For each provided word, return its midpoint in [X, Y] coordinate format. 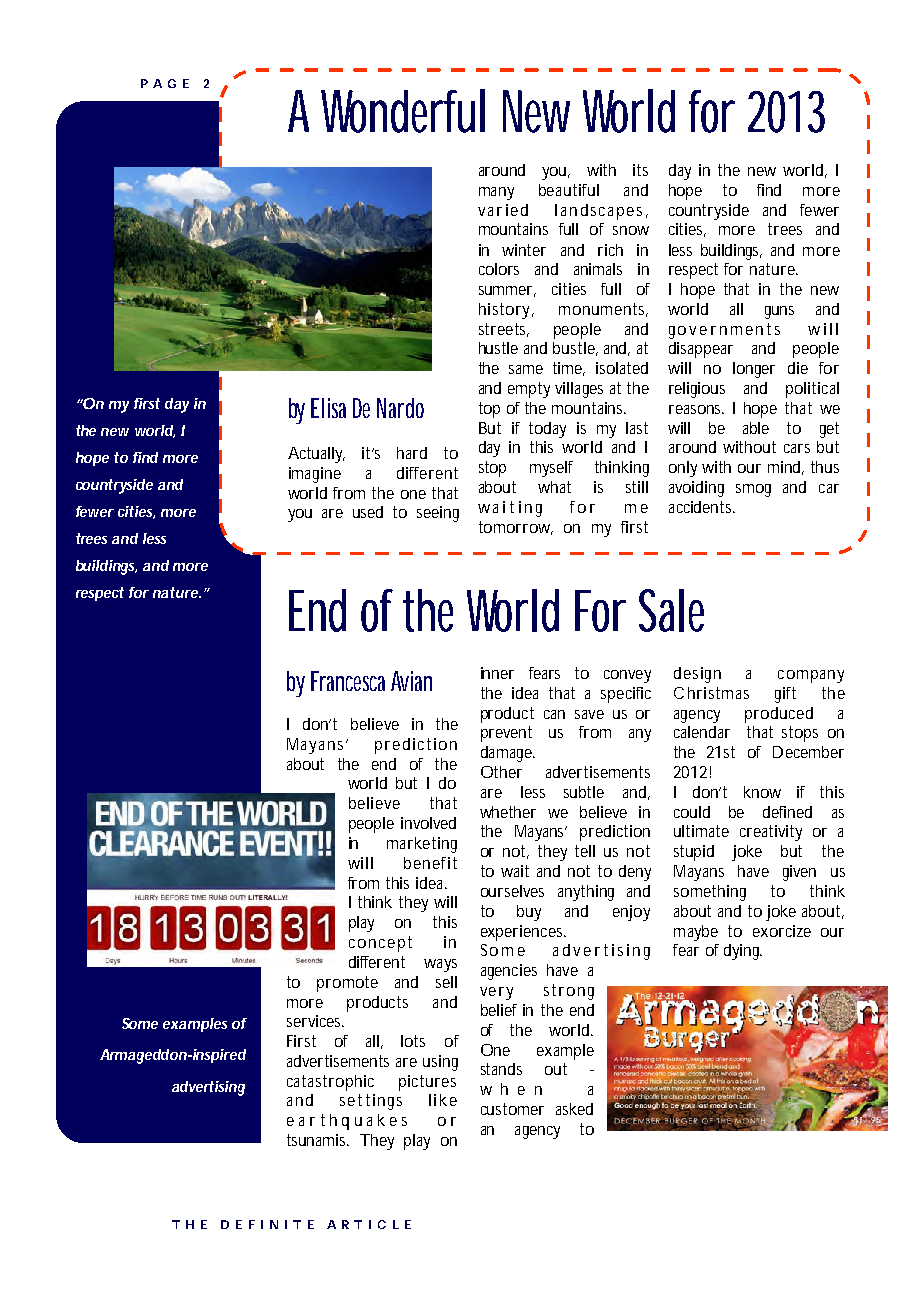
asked [574, 1109]
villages [579, 390]
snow [631, 230]
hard [412, 453]
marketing [422, 845]
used [368, 512]
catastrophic [330, 1083]
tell [585, 851]
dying [743, 952]
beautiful [569, 190]
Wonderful [403, 111]
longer [754, 370]
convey [627, 676]
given [799, 873]
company [811, 676]
